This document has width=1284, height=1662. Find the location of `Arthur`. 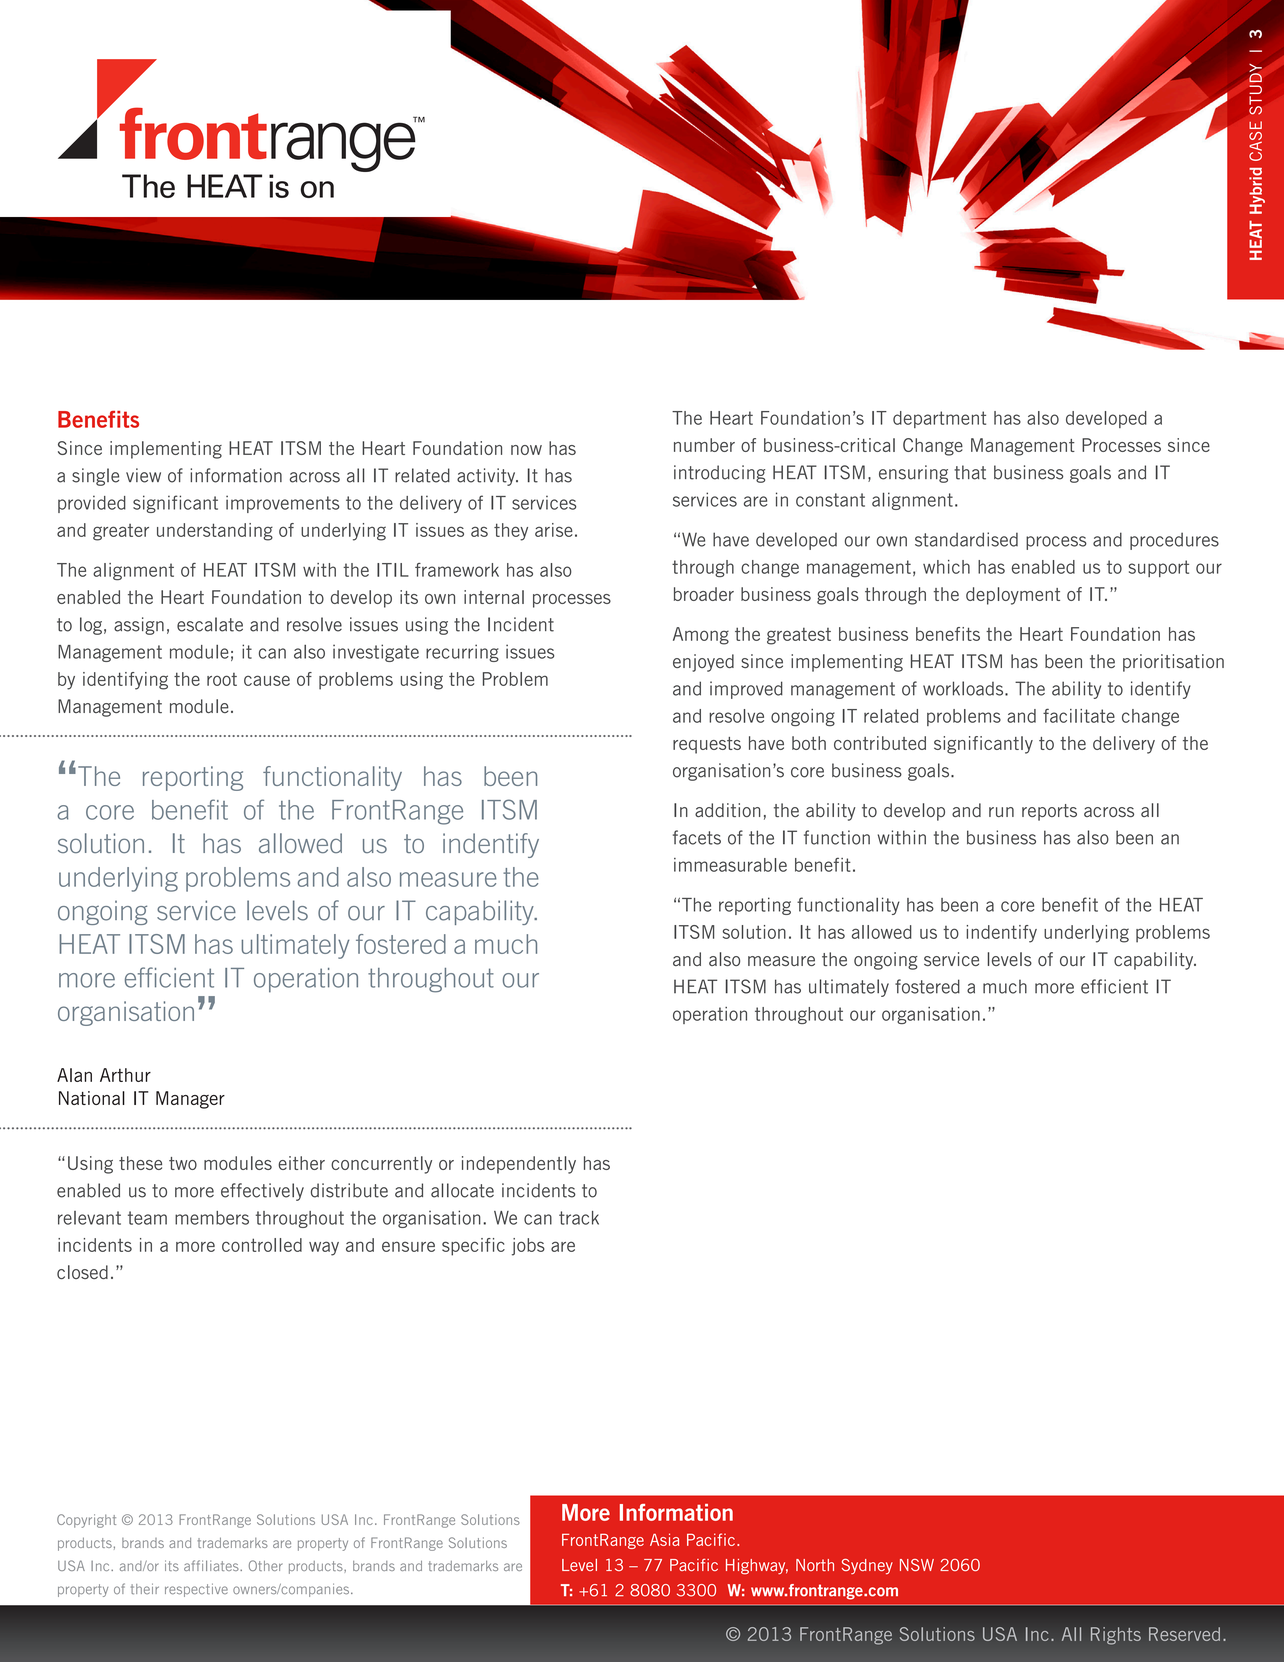

Arthur is located at coordinates (125, 1075).
